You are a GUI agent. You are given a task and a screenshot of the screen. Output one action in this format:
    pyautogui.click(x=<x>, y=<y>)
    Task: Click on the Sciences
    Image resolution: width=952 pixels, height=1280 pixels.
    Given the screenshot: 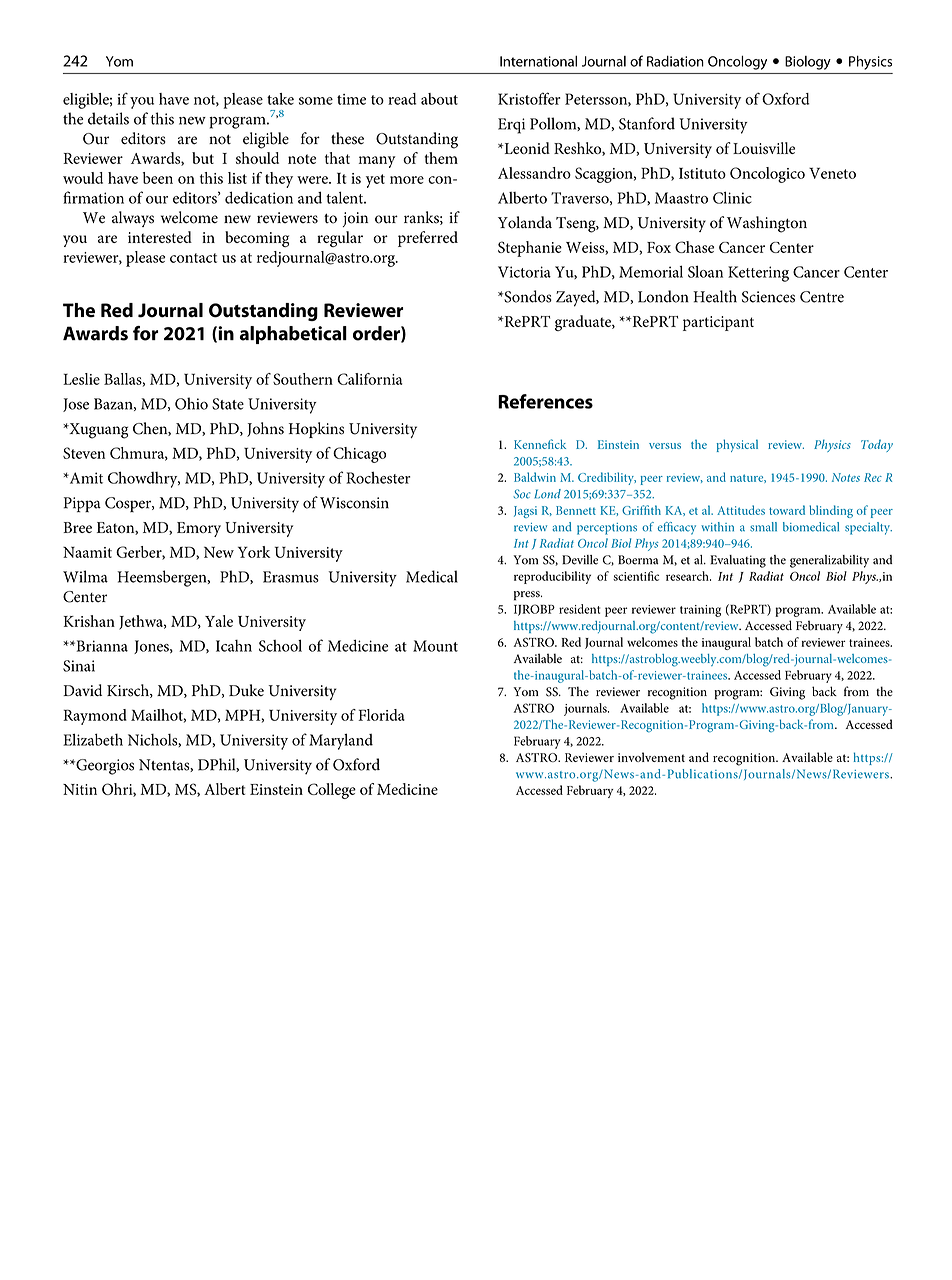 What is the action you would take?
    pyautogui.click(x=768, y=297)
